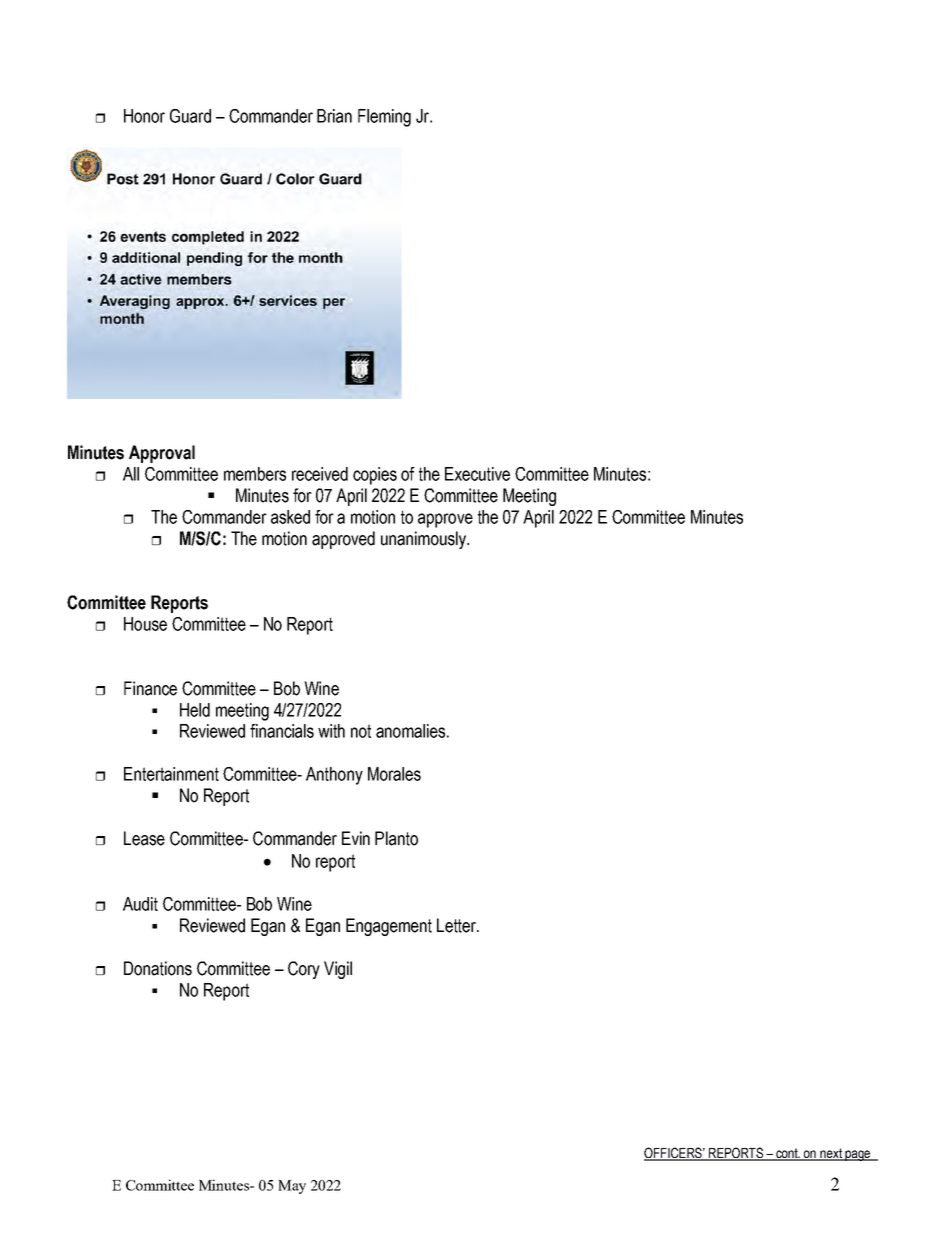 The width and height of the document is (952, 1233). Describe the element at coordinates (190, 116) in the document. I see `Guard` at that location.
